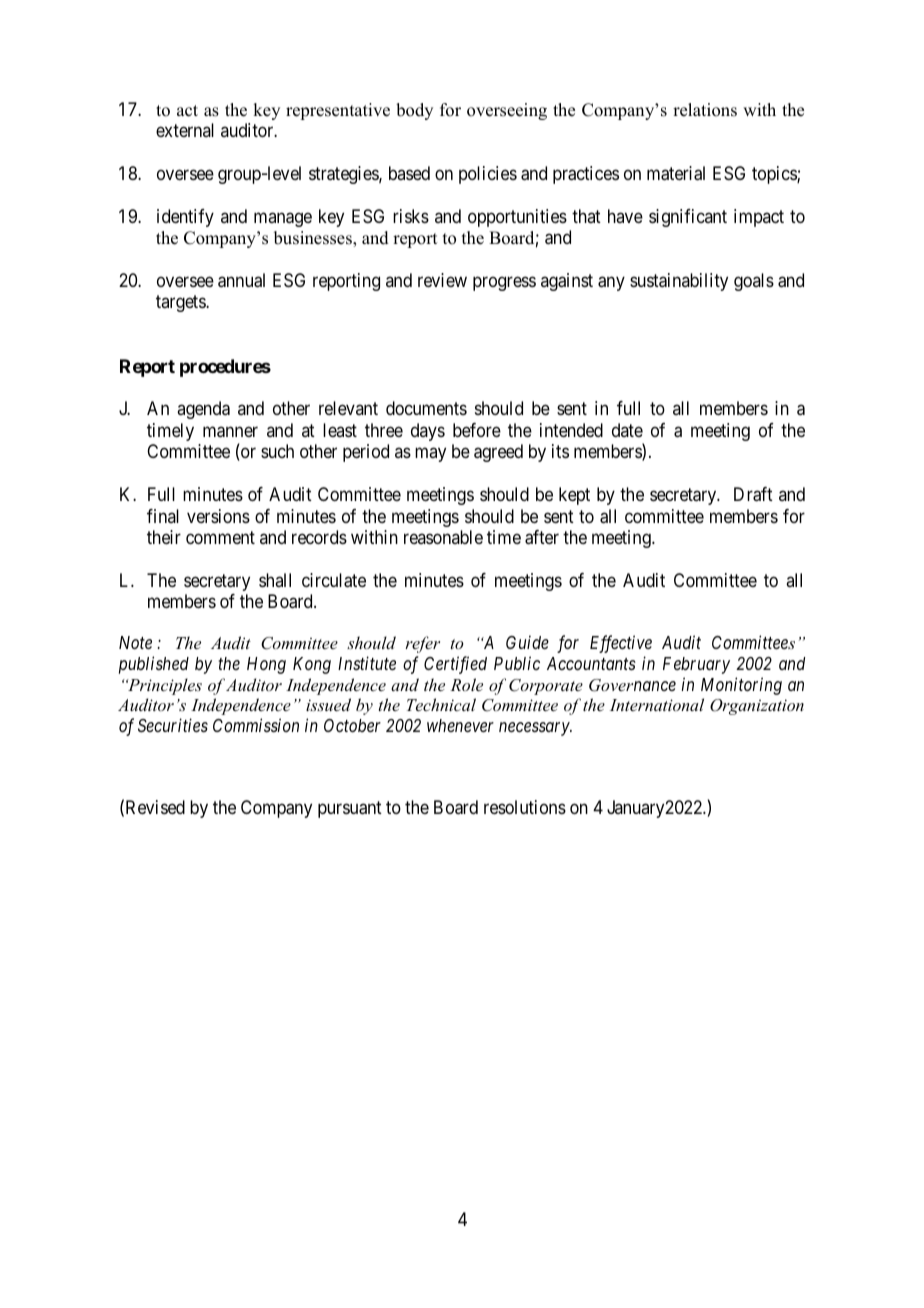  I want to click on review, so click(442, 280).
